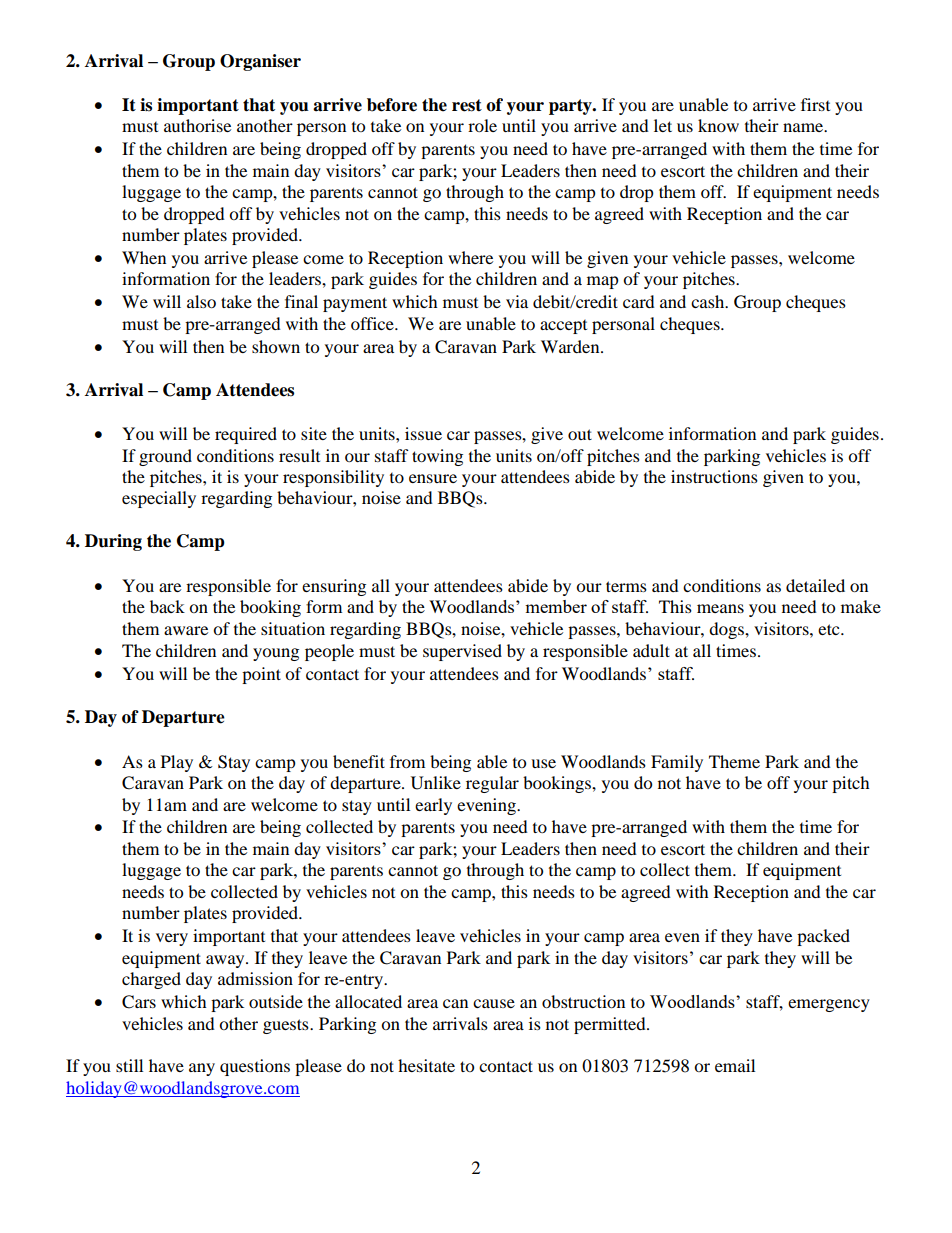 This document has width=952, height=1233. Describe the element at coordinates (197, 125) in the document. I see `authorise` at that location.
